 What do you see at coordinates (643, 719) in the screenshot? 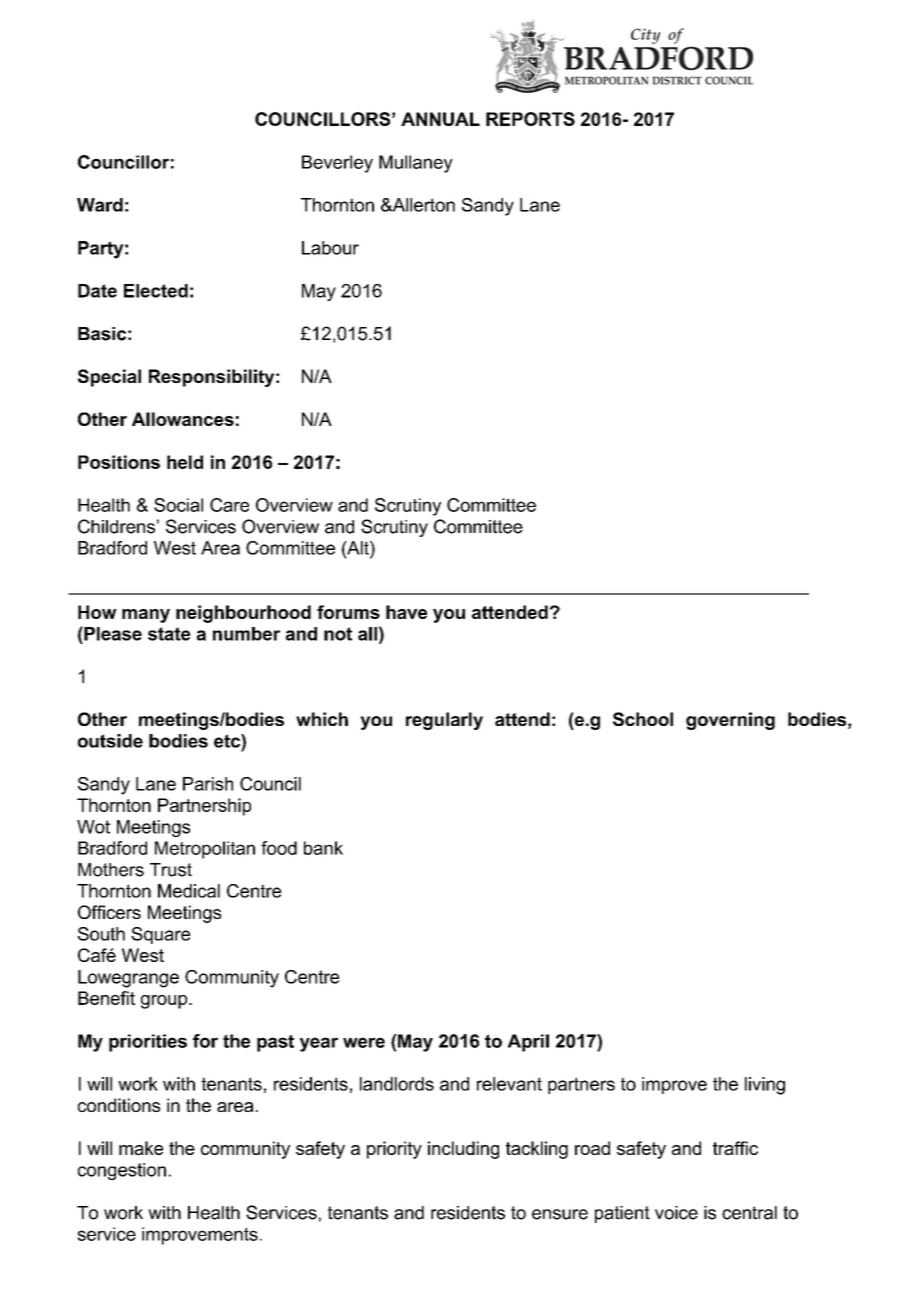
I see `School` at bounding box center [643, 719].
